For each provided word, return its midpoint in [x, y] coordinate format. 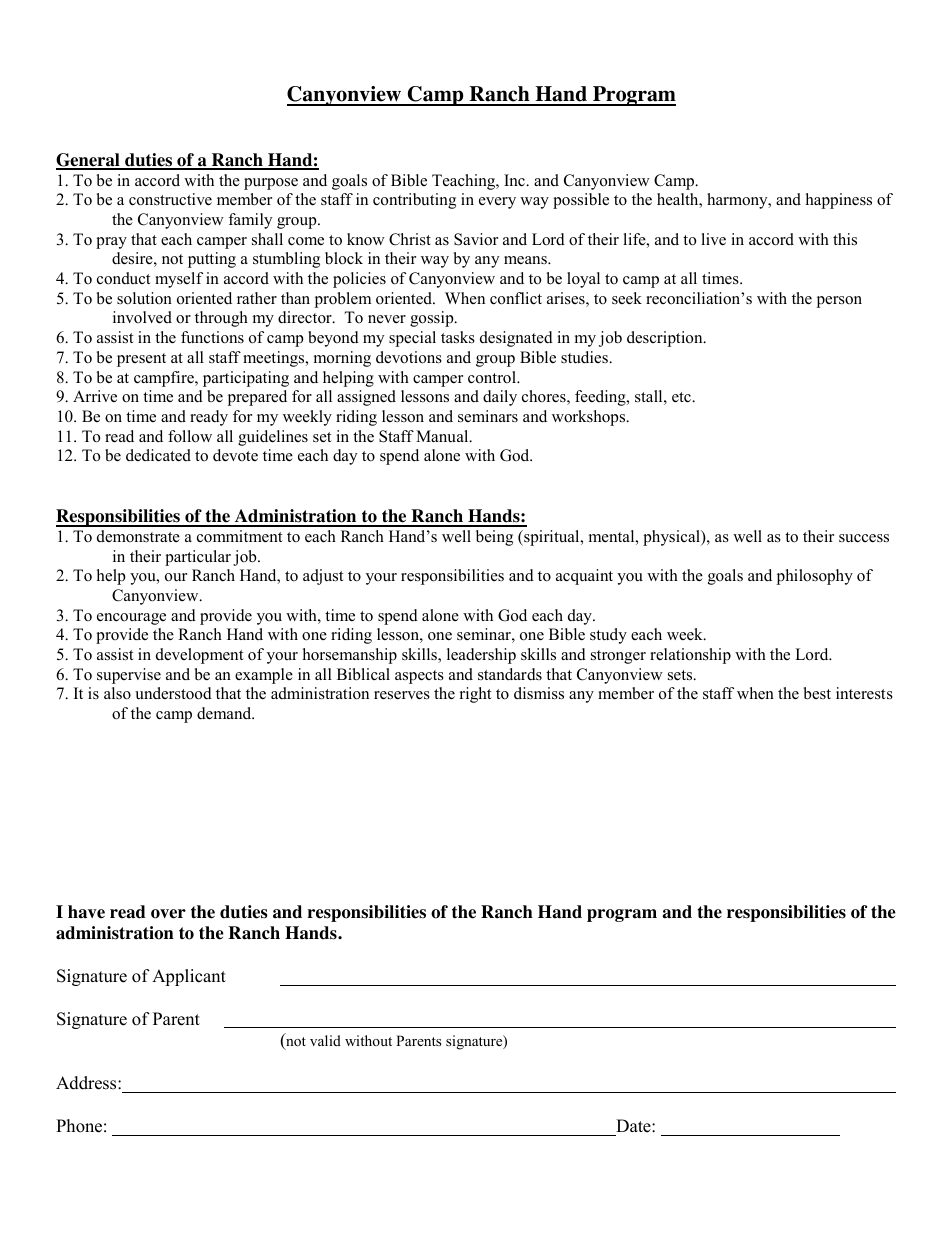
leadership [481, 656]
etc [683, 397]
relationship [690, 656]
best [817, 693]
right [475, 695]
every [497, 203]
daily [500, 398]
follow [190, 436]
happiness [839, 201]
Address [87, 1083]
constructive [170, 199]
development [199, 656]
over [168, 914]
